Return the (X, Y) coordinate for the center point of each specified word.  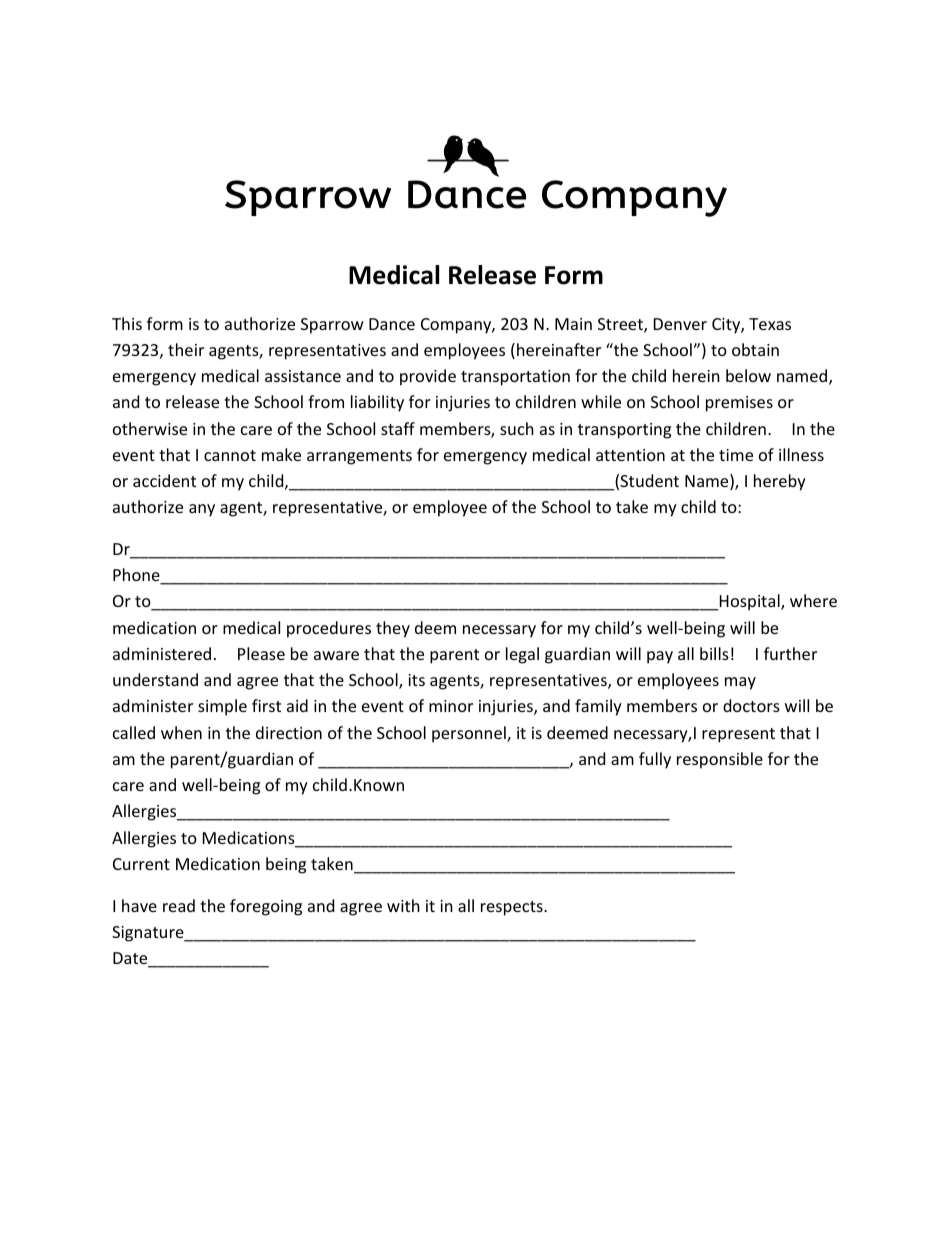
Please (261, 653)
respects (513, 908)
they (393, 629)
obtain (755, 349)
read (179, 905)
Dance (392, 324)
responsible (720, 760)
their (186, 349)
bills (714, 653)
